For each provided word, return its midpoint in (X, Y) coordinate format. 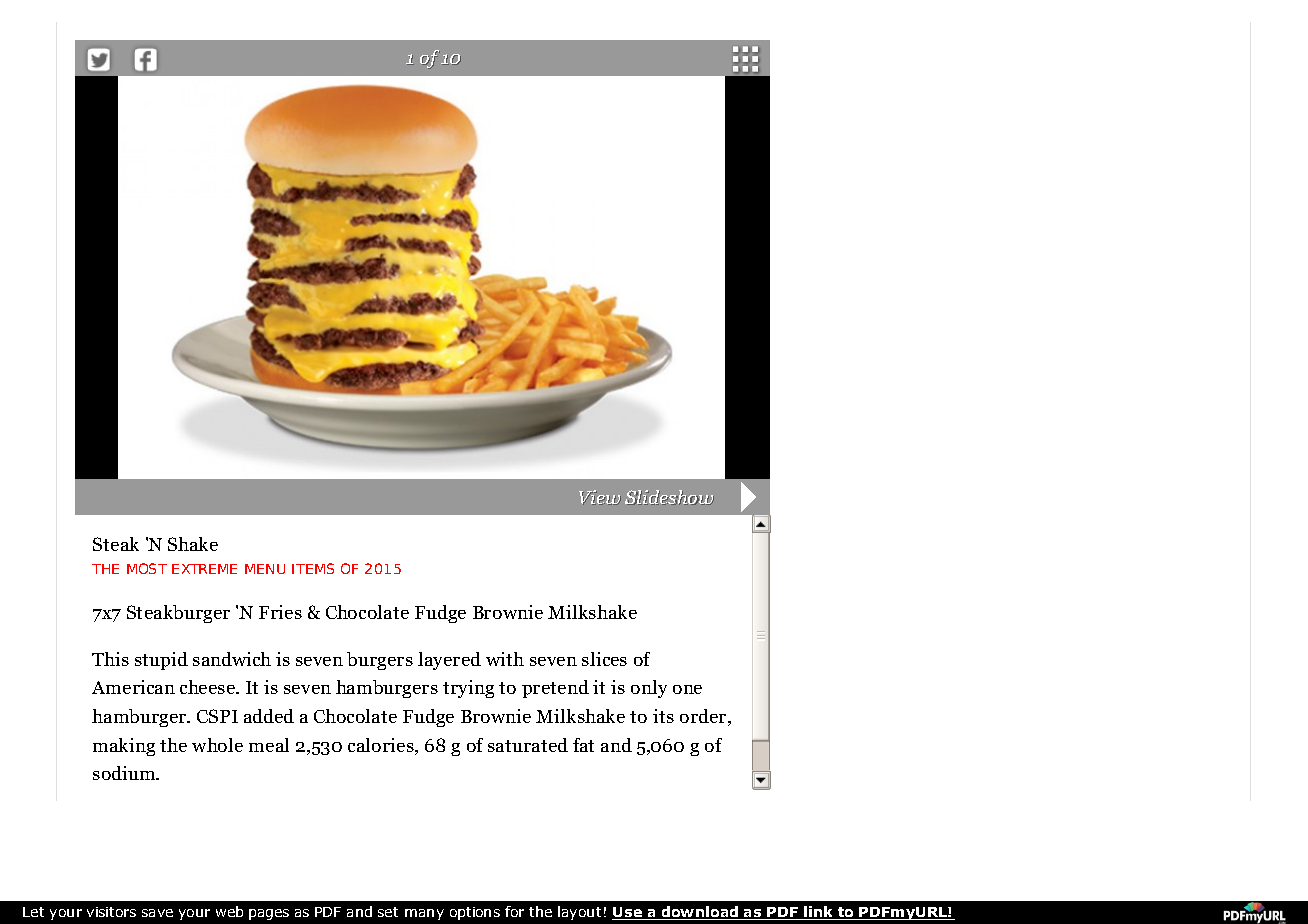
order (704, 717)
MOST (147, 568)
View (600, 497)
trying (468, 689)
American (133, 687)
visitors (111, 912)
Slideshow (669, 497)
